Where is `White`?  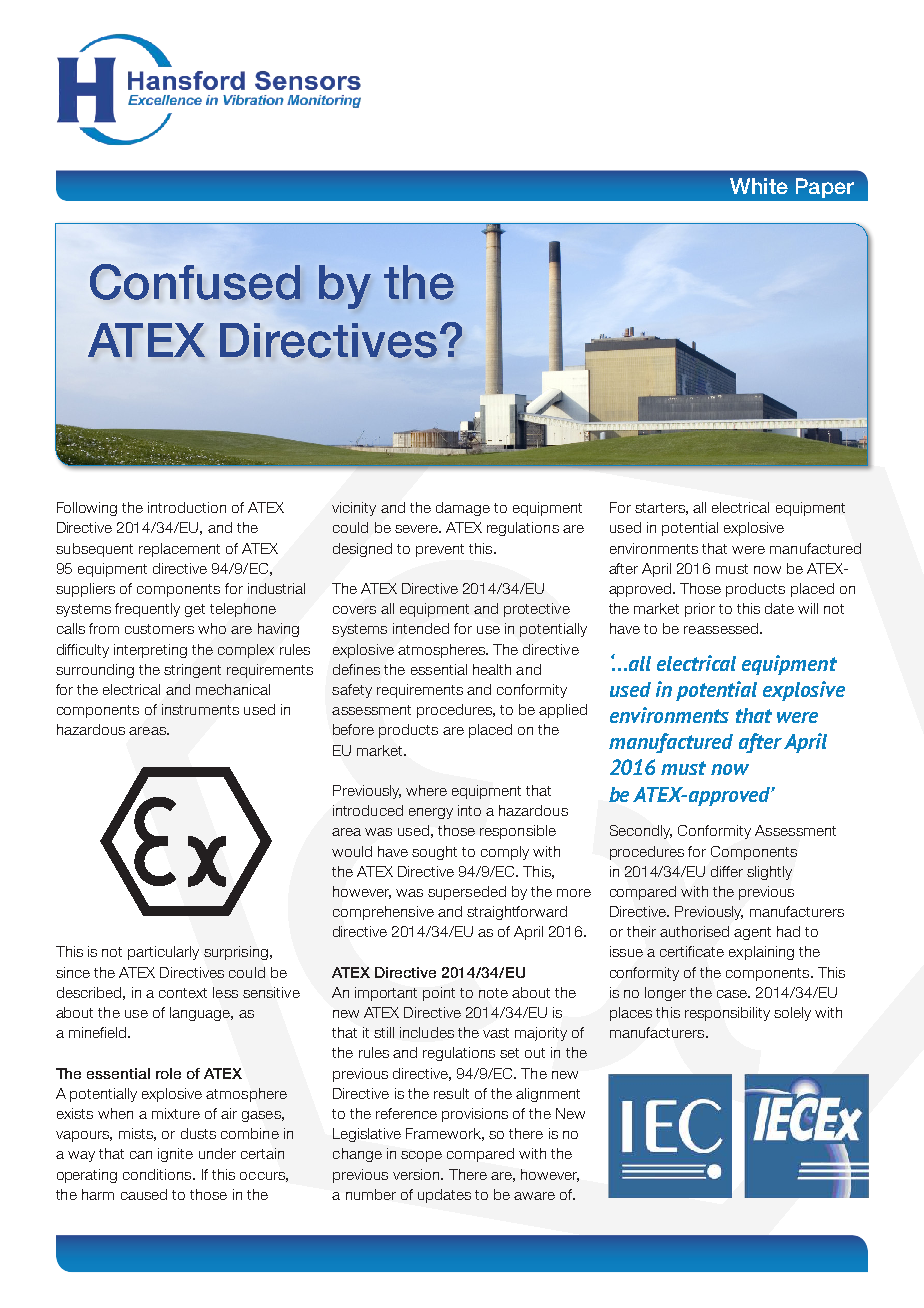
White is located at coordinates (759, 186).
